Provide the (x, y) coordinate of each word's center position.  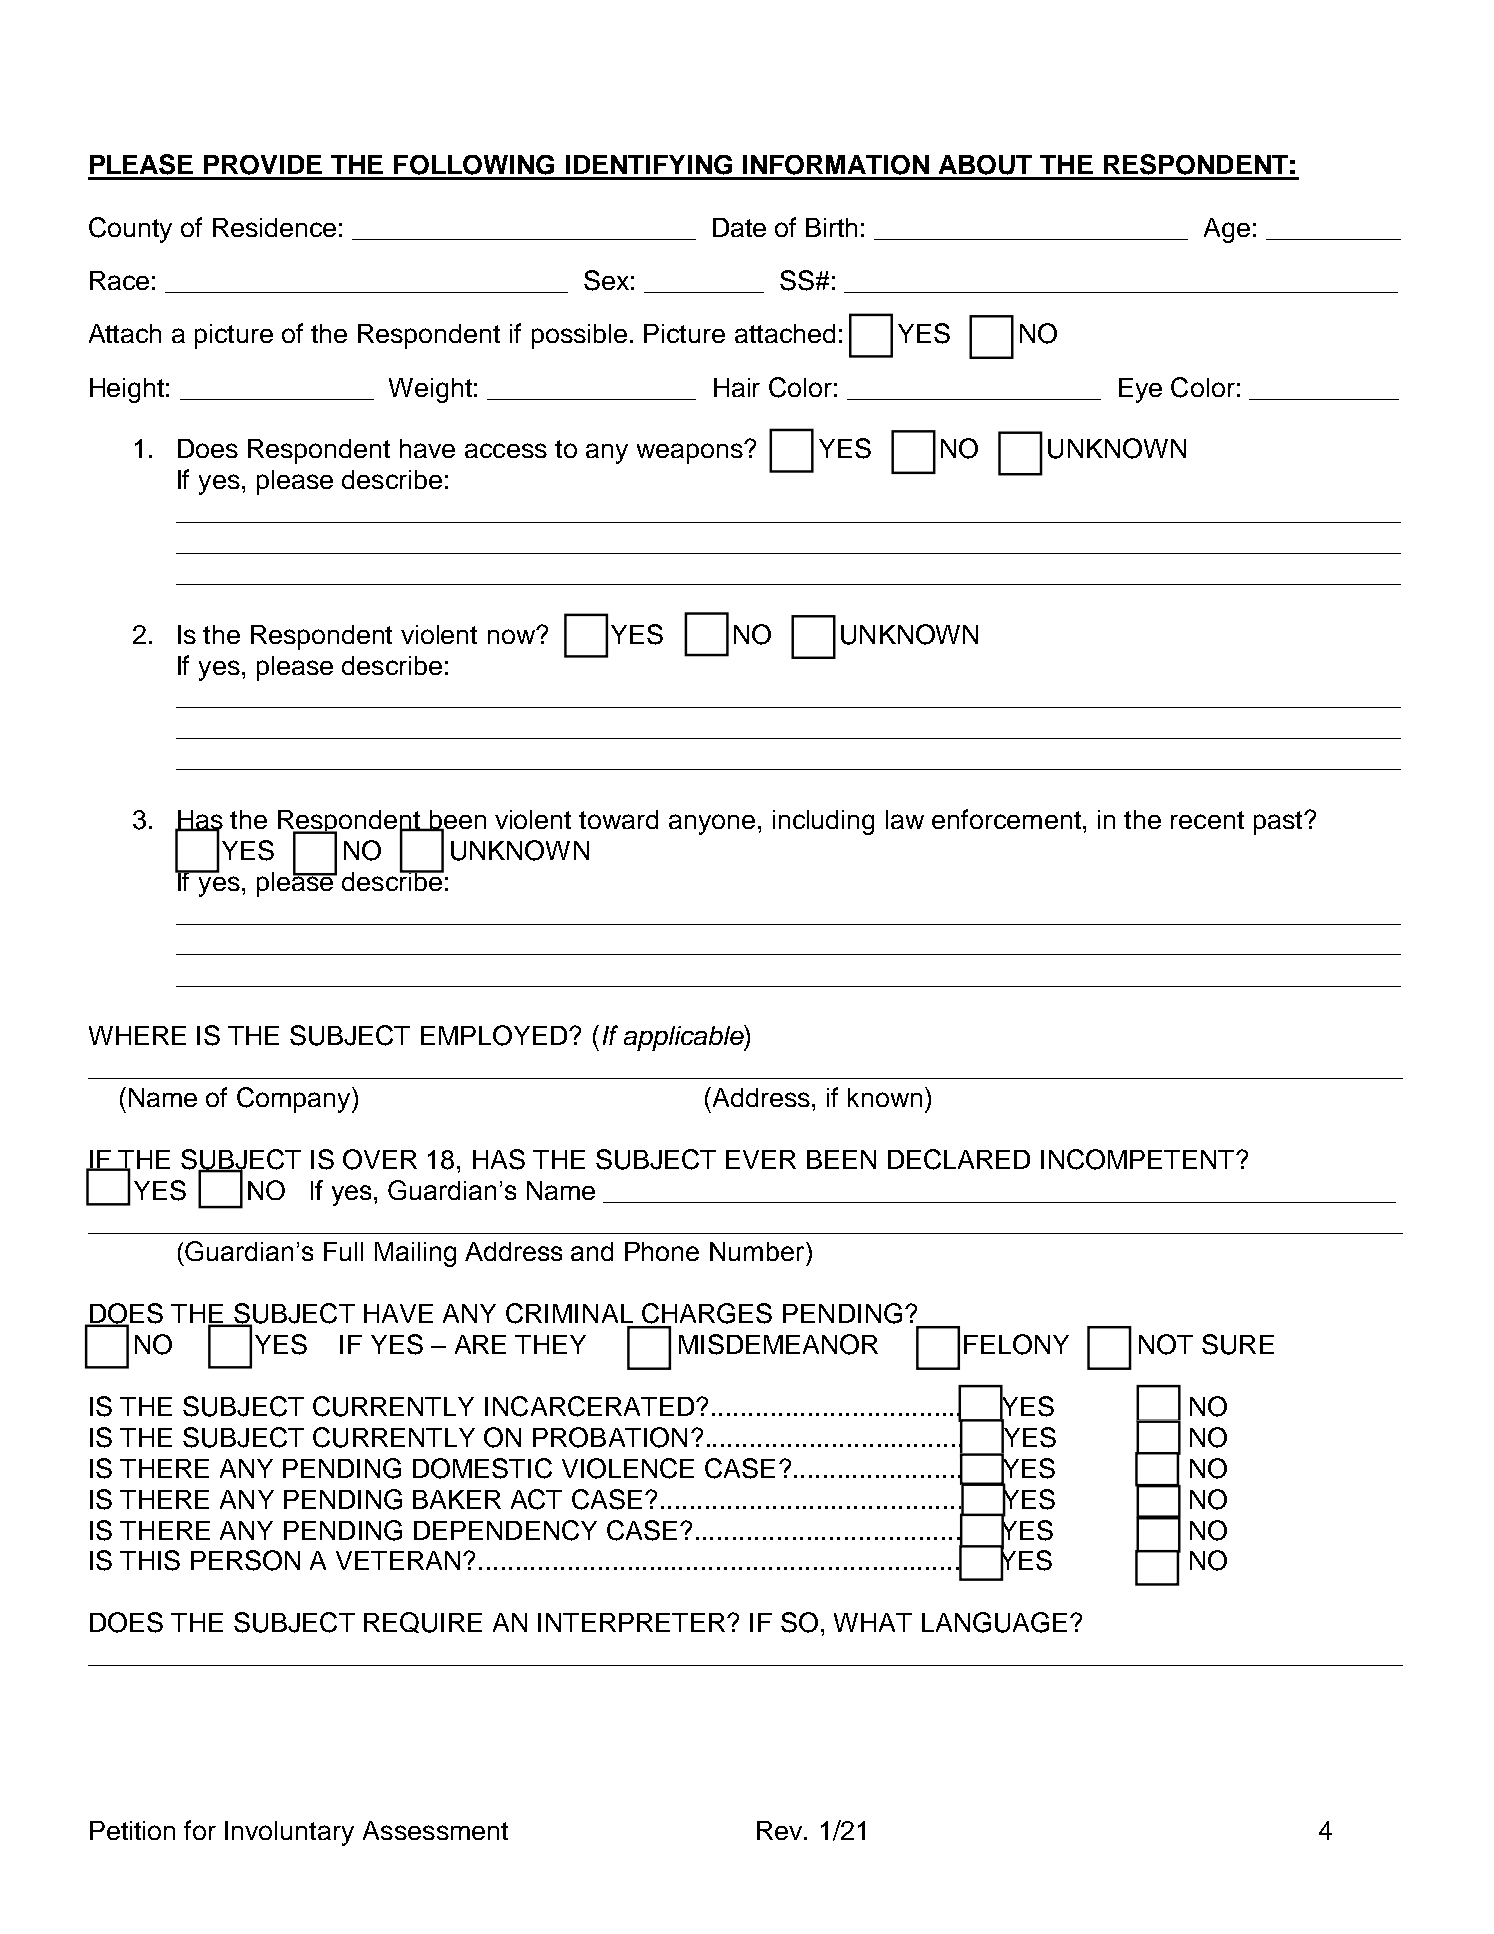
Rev (781, 1830)
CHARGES (707, 1313)
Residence (274, 227)
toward (618, 819)
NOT (1166, 1344)
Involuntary (289, 1833)
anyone (712, 824)
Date (739, 227)
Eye (1140, 390)
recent (1207, 820)
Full (343, 1251)
